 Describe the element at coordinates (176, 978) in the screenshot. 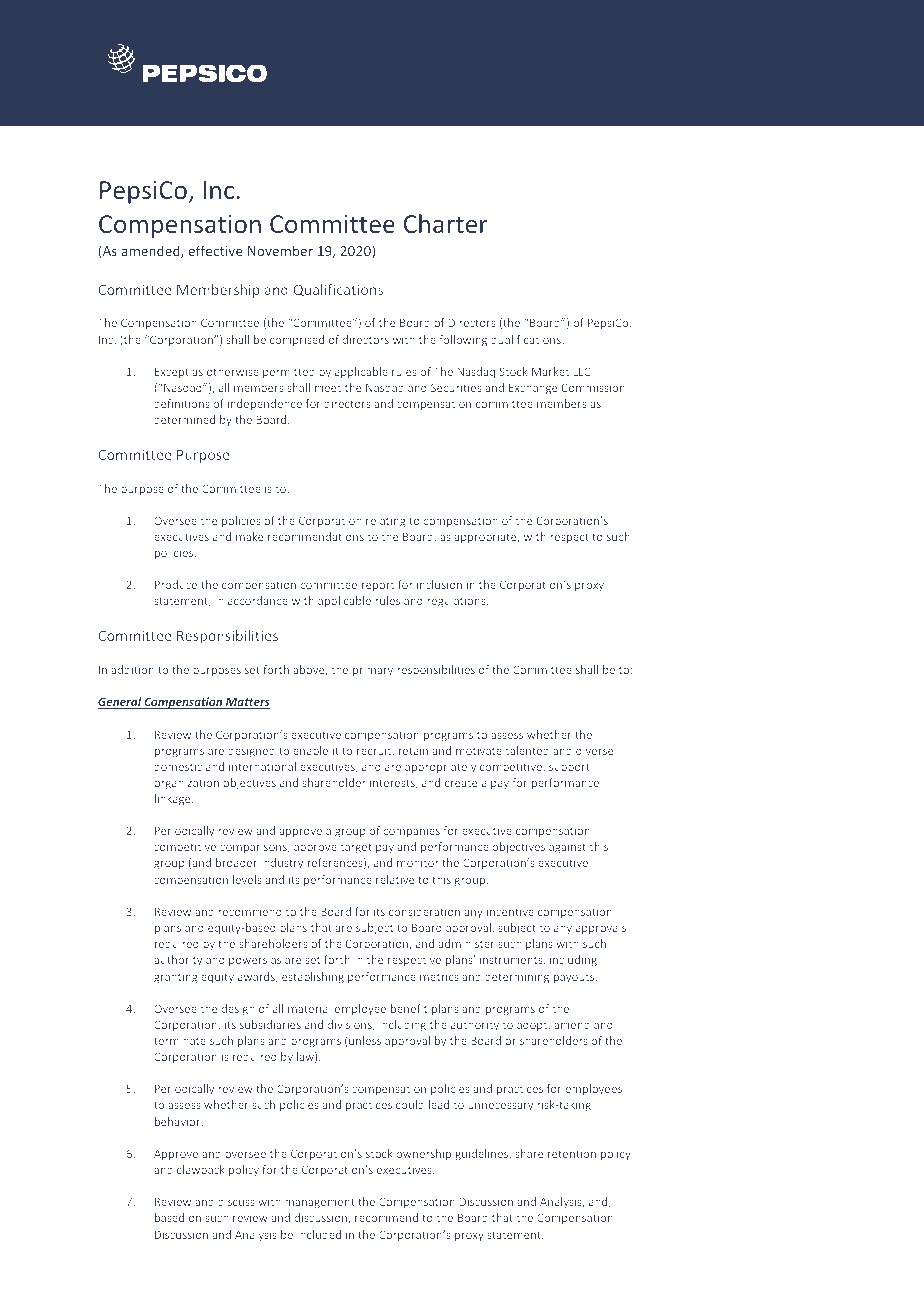

I see `granting` at that location.
